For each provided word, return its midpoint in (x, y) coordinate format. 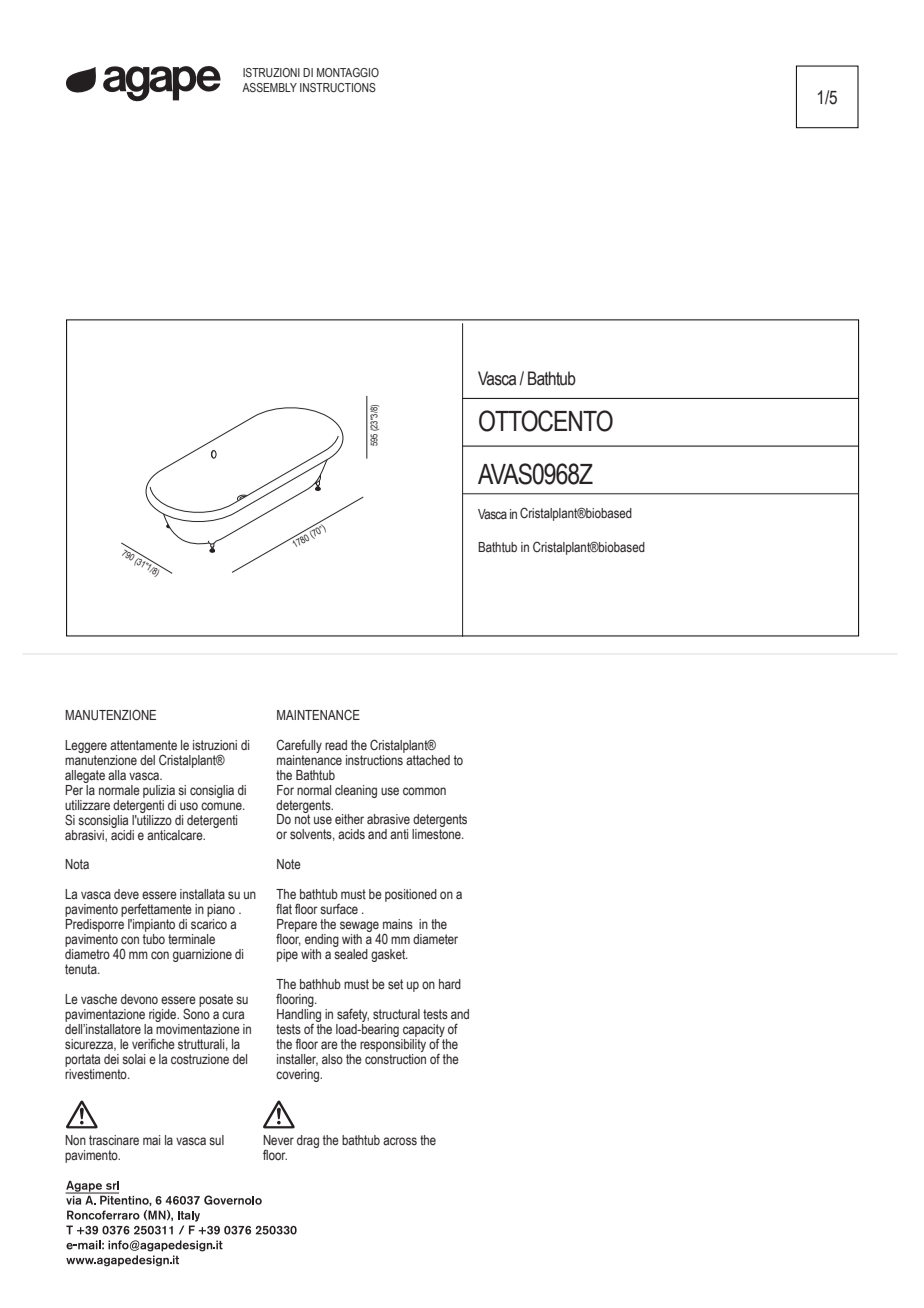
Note (289, 864)
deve (126, 894)
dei (111, 1059)
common (424, 791)
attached (427, 758)
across (400, 1141)
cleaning (356, 791)
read (336, 745)
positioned (411, 895)
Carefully (299, 746)
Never (278, 1140)
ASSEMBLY (269, 87)
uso (189, 806)
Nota (77, 864)
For (285, 790)
